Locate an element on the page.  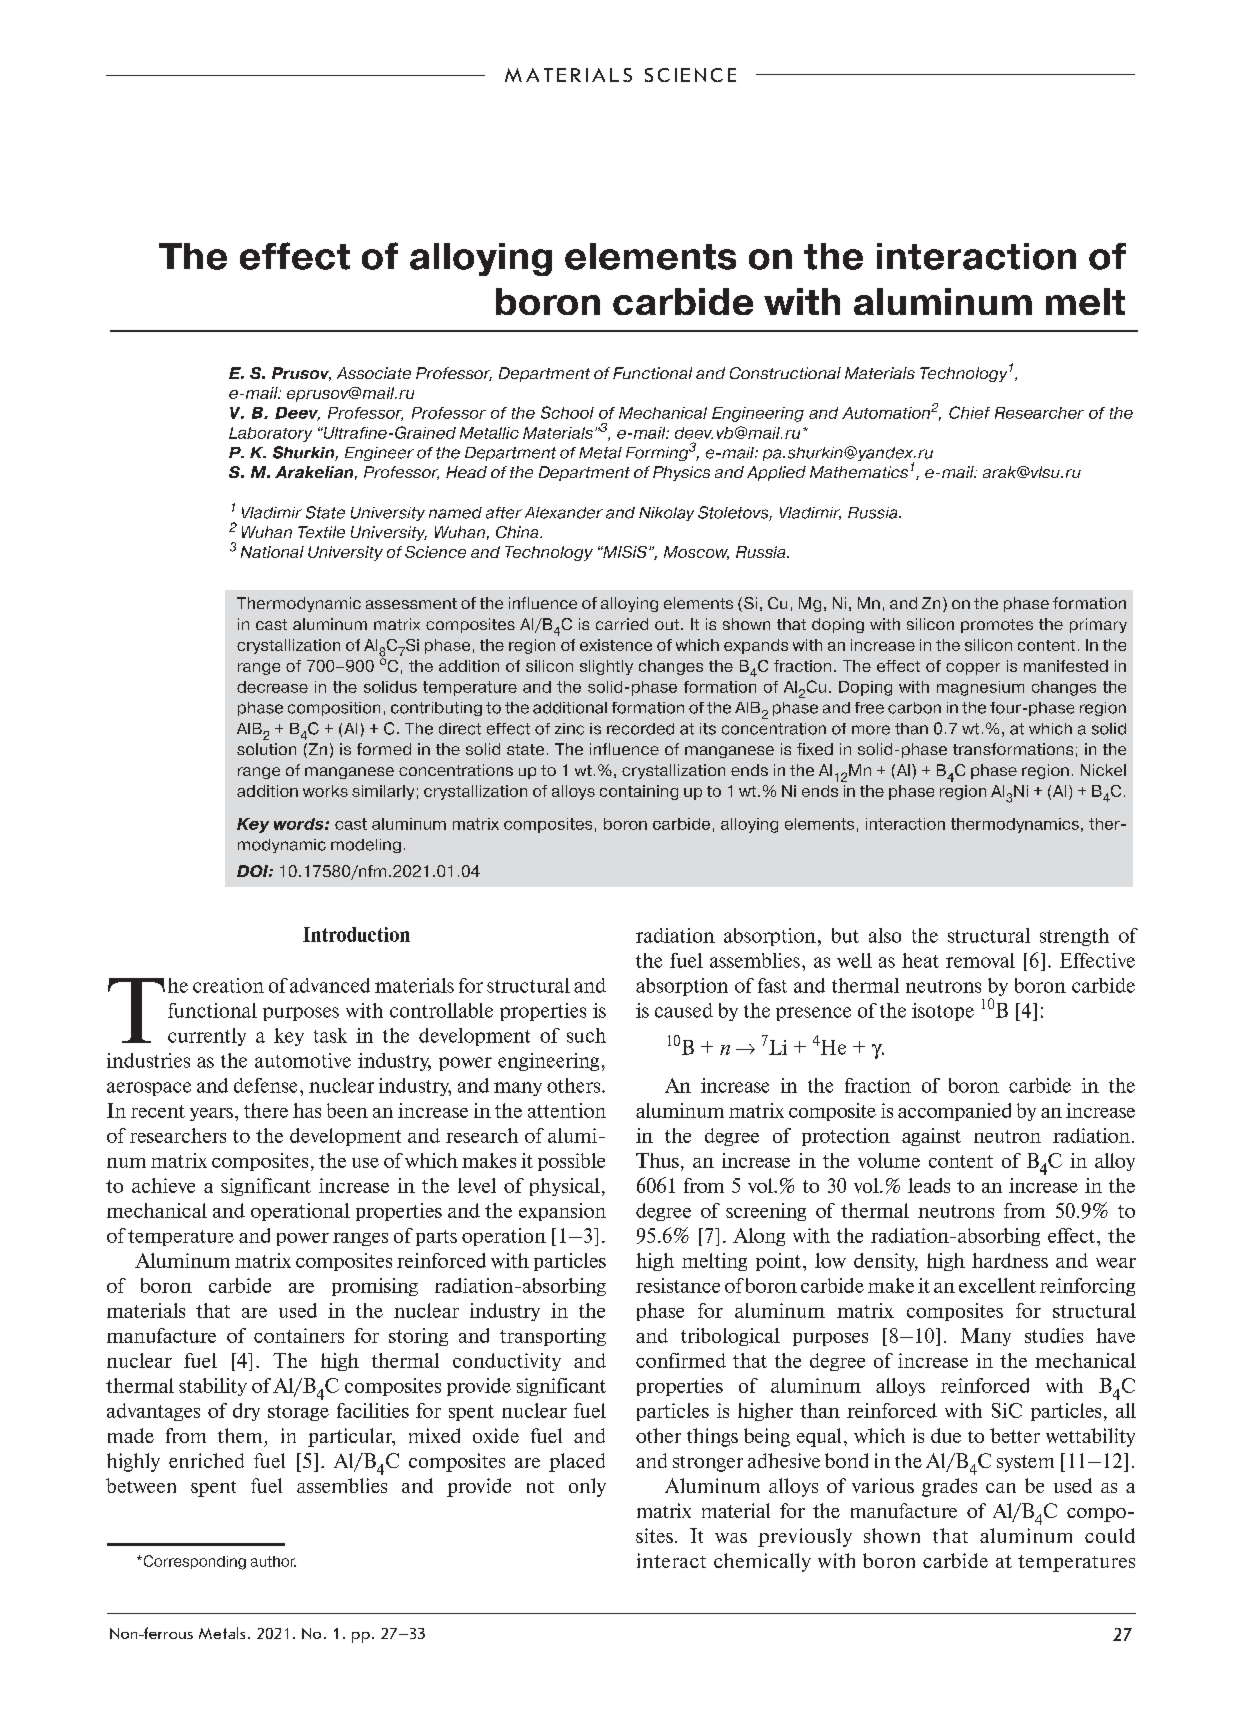
Chief is located at coordinates (969, 412).
